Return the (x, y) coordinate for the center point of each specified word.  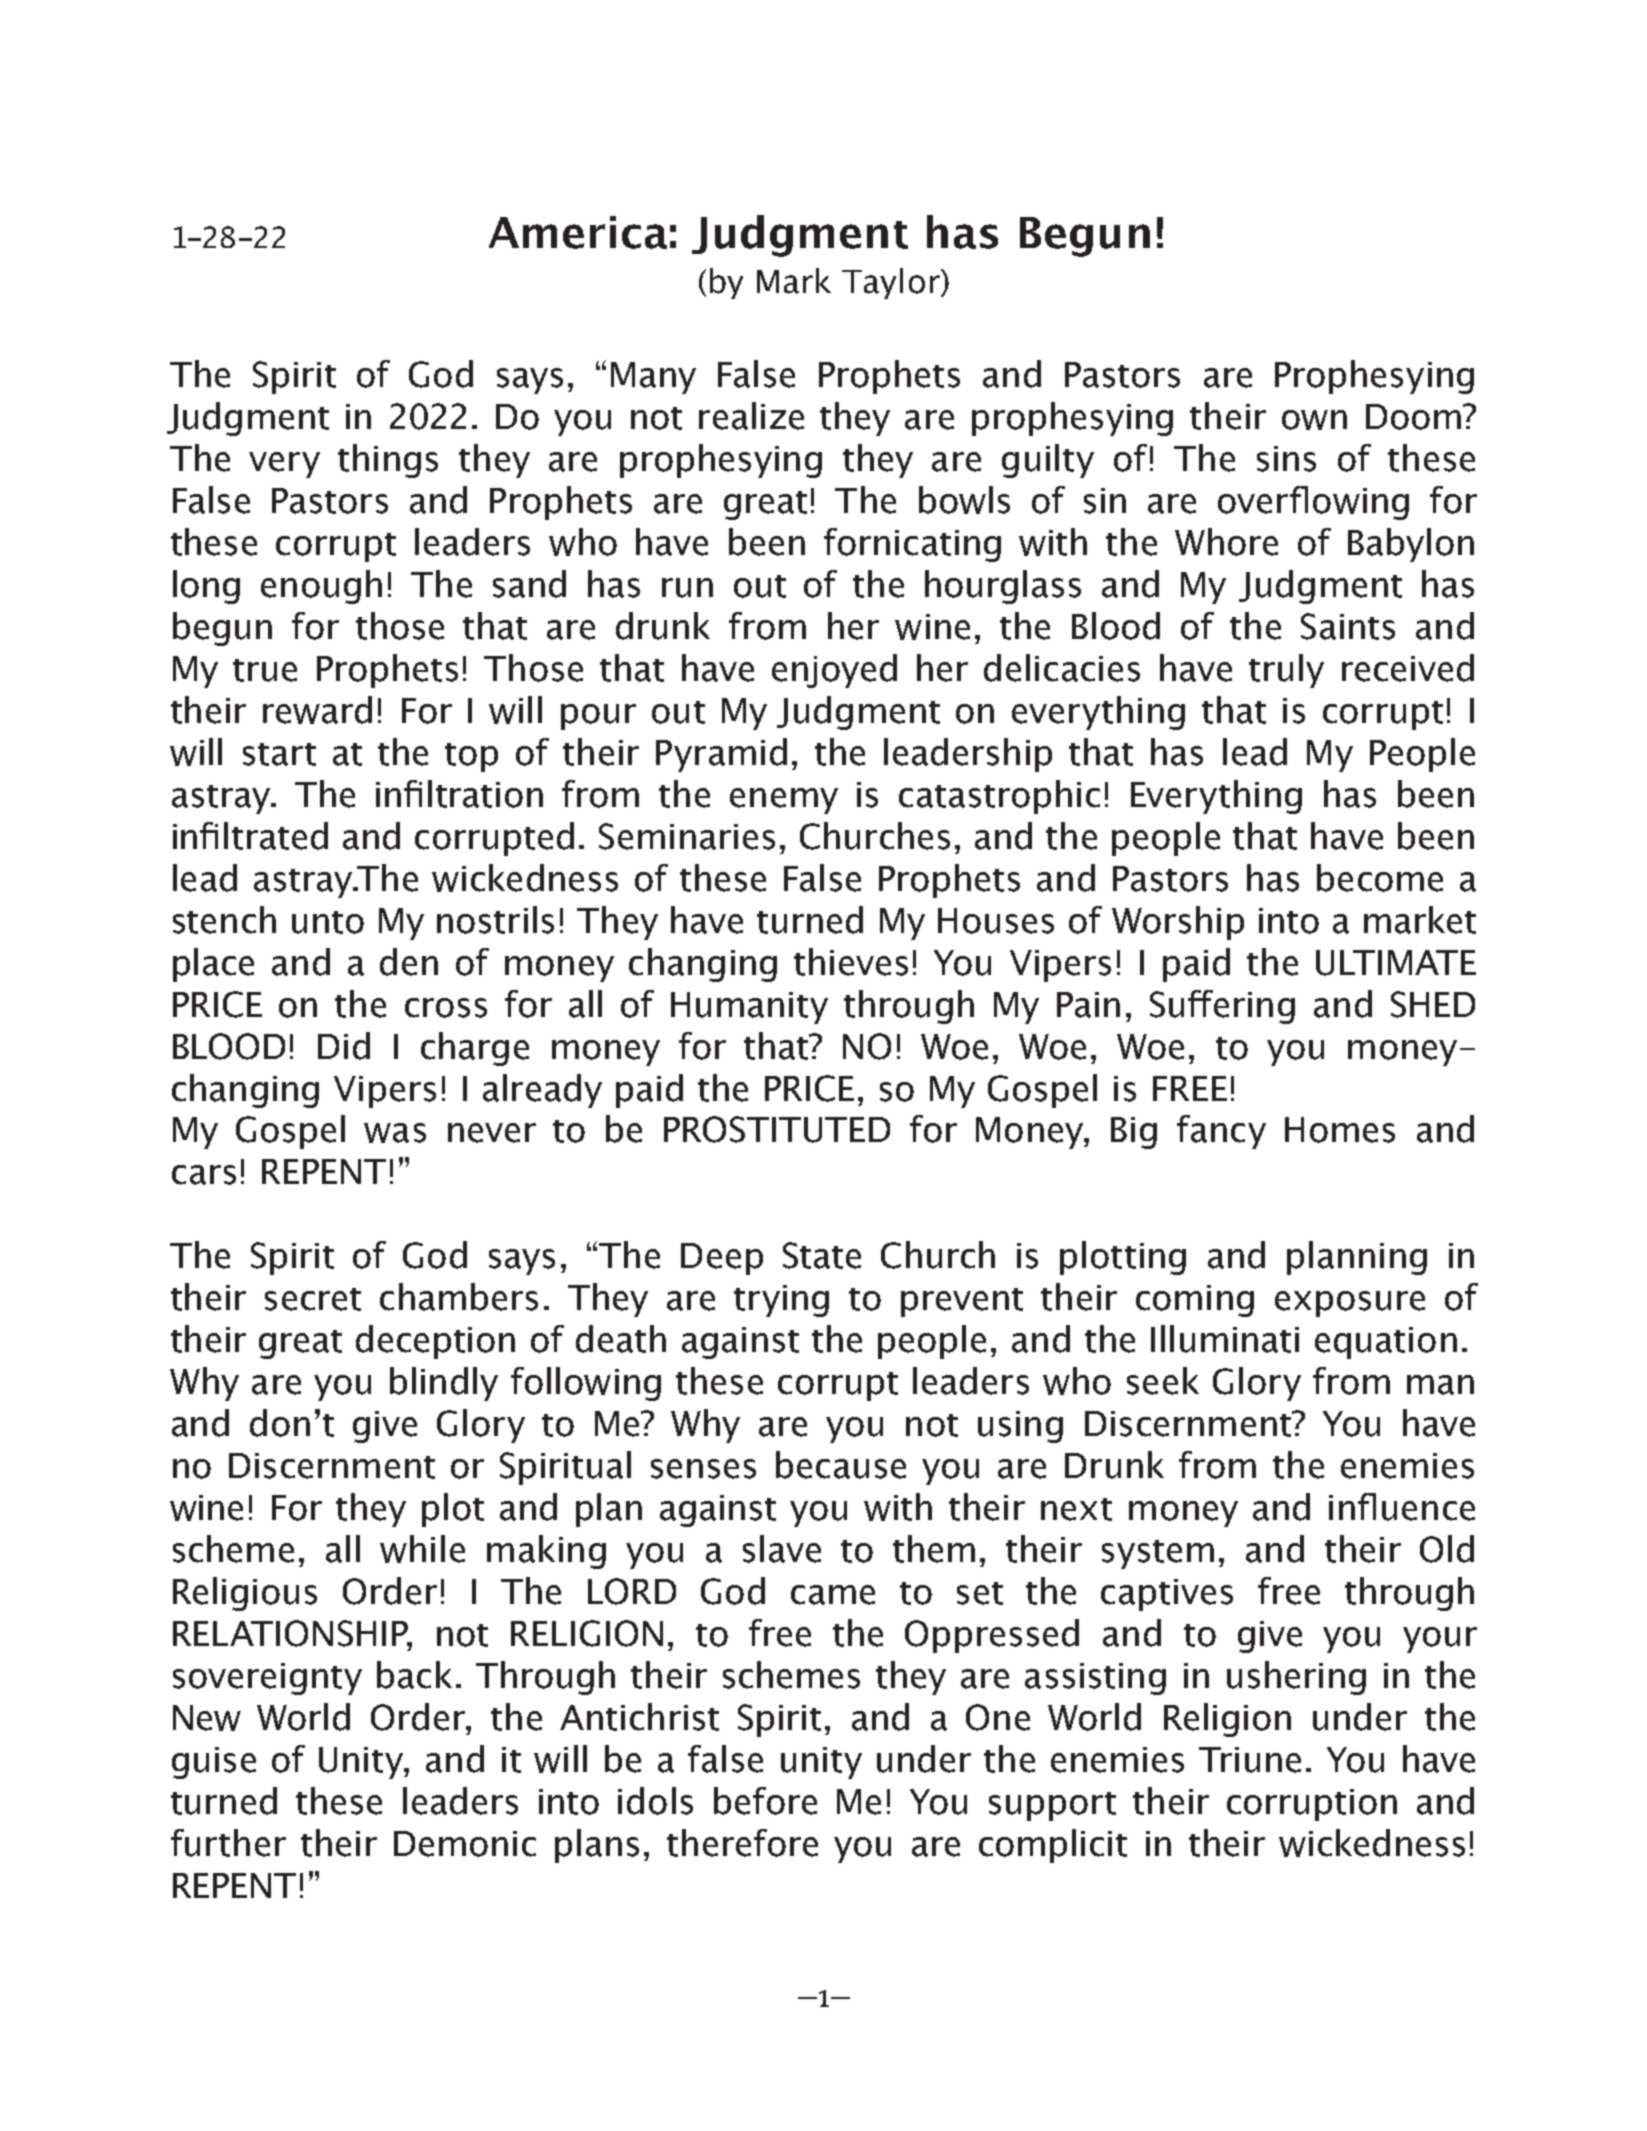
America (578, 232)
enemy (784, 801)
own (1314, 420)
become (1380, 878)
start (279, 754)
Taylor (892, 283)
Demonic (465, 1844)
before (765, 1801)
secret (313, 1299)
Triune (1250, 1760)
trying (781, 1301)
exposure (1350, 1304)
